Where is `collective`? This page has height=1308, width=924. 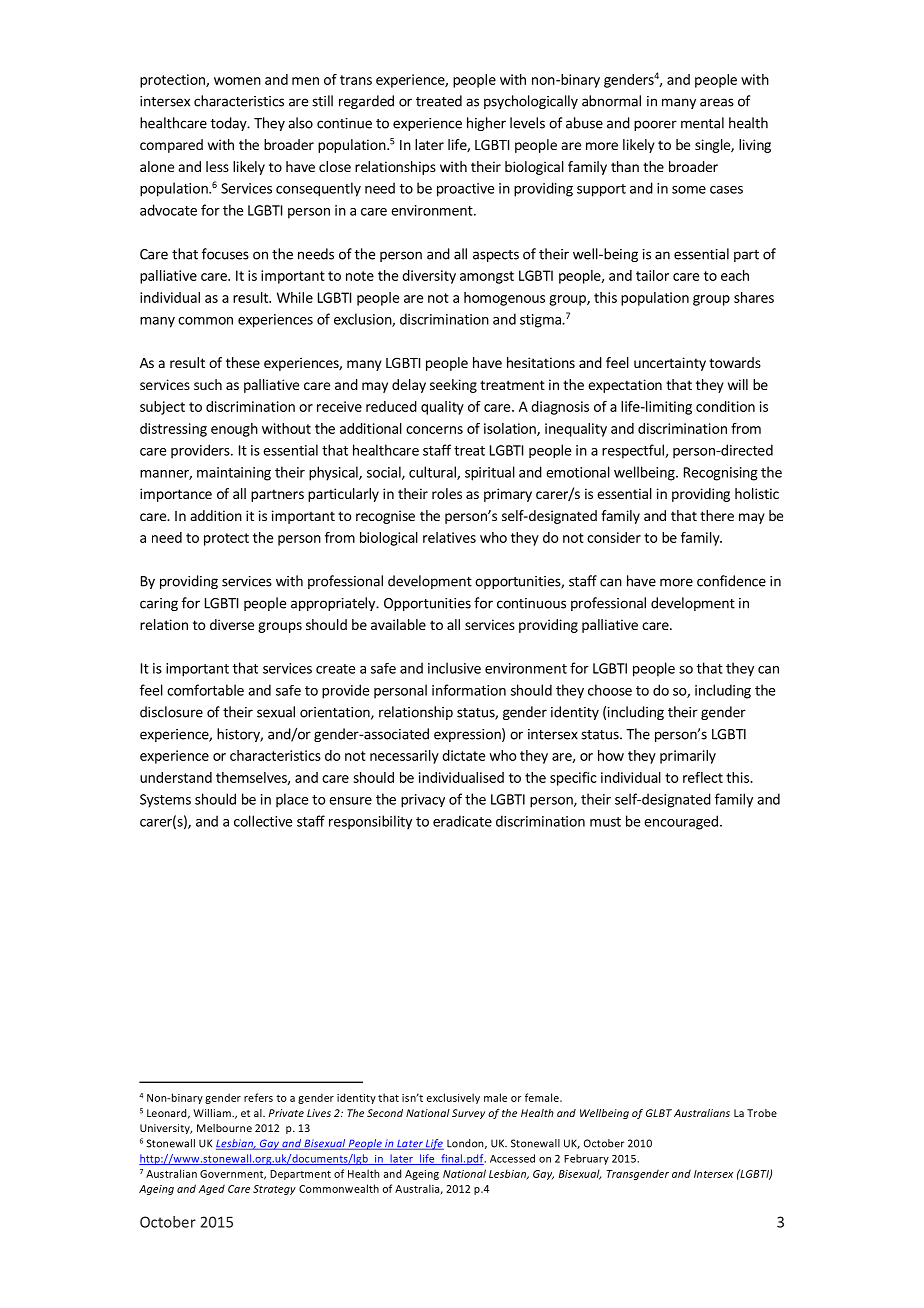
collective is located at coordinates (263, 821).
